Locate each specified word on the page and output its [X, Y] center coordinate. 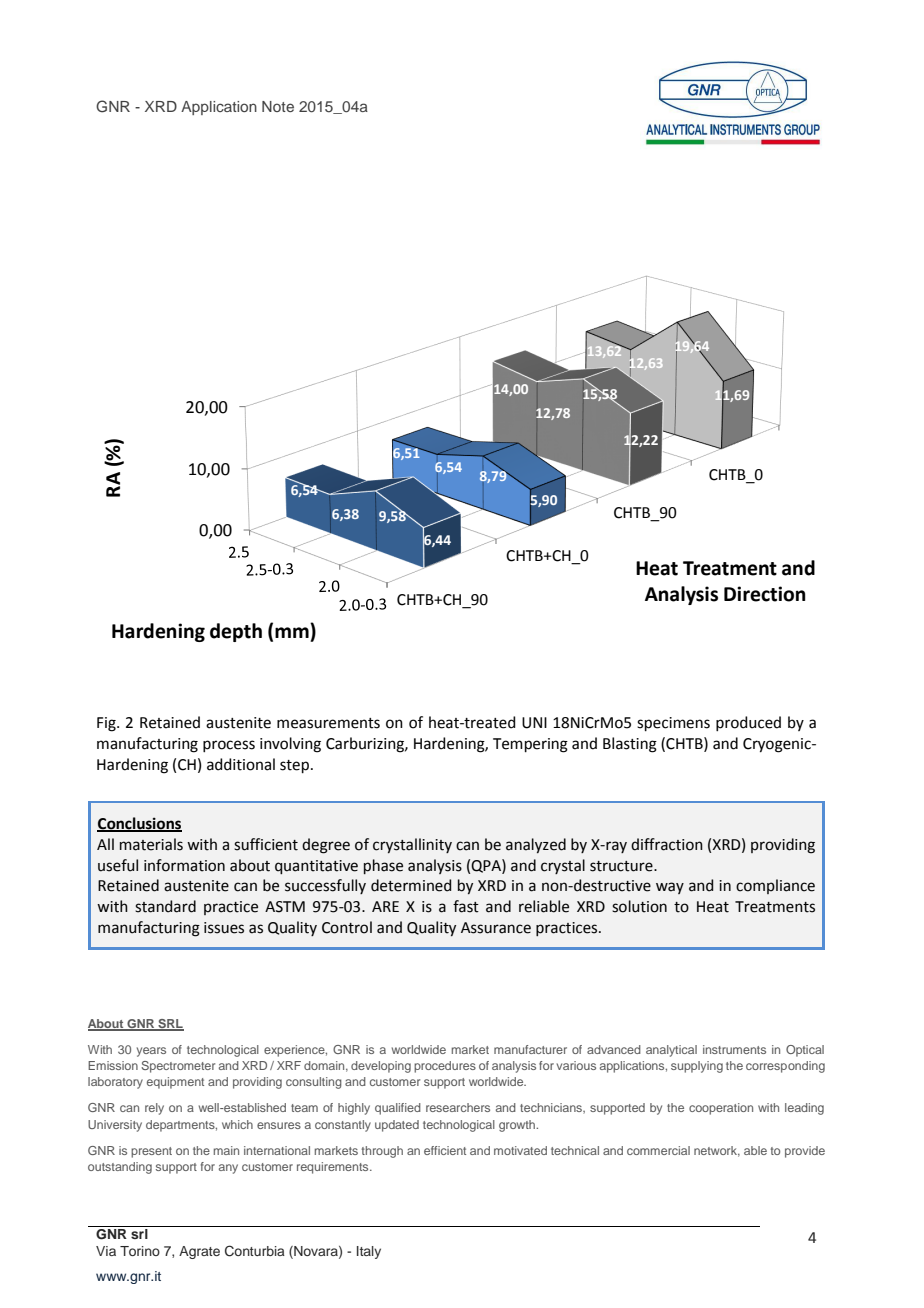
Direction [765, 594]
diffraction [667, 844]
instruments [734, 1049]
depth [236, 632]
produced [748, 723]
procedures [445, 1067]
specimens [673, 724]
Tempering [530, 745]
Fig [107, 724]
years [151, 1052]
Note [278, 106]
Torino [140, 1251]
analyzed [536, 845]
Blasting [630, 745]
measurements [328, 723]
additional [241, 764]
